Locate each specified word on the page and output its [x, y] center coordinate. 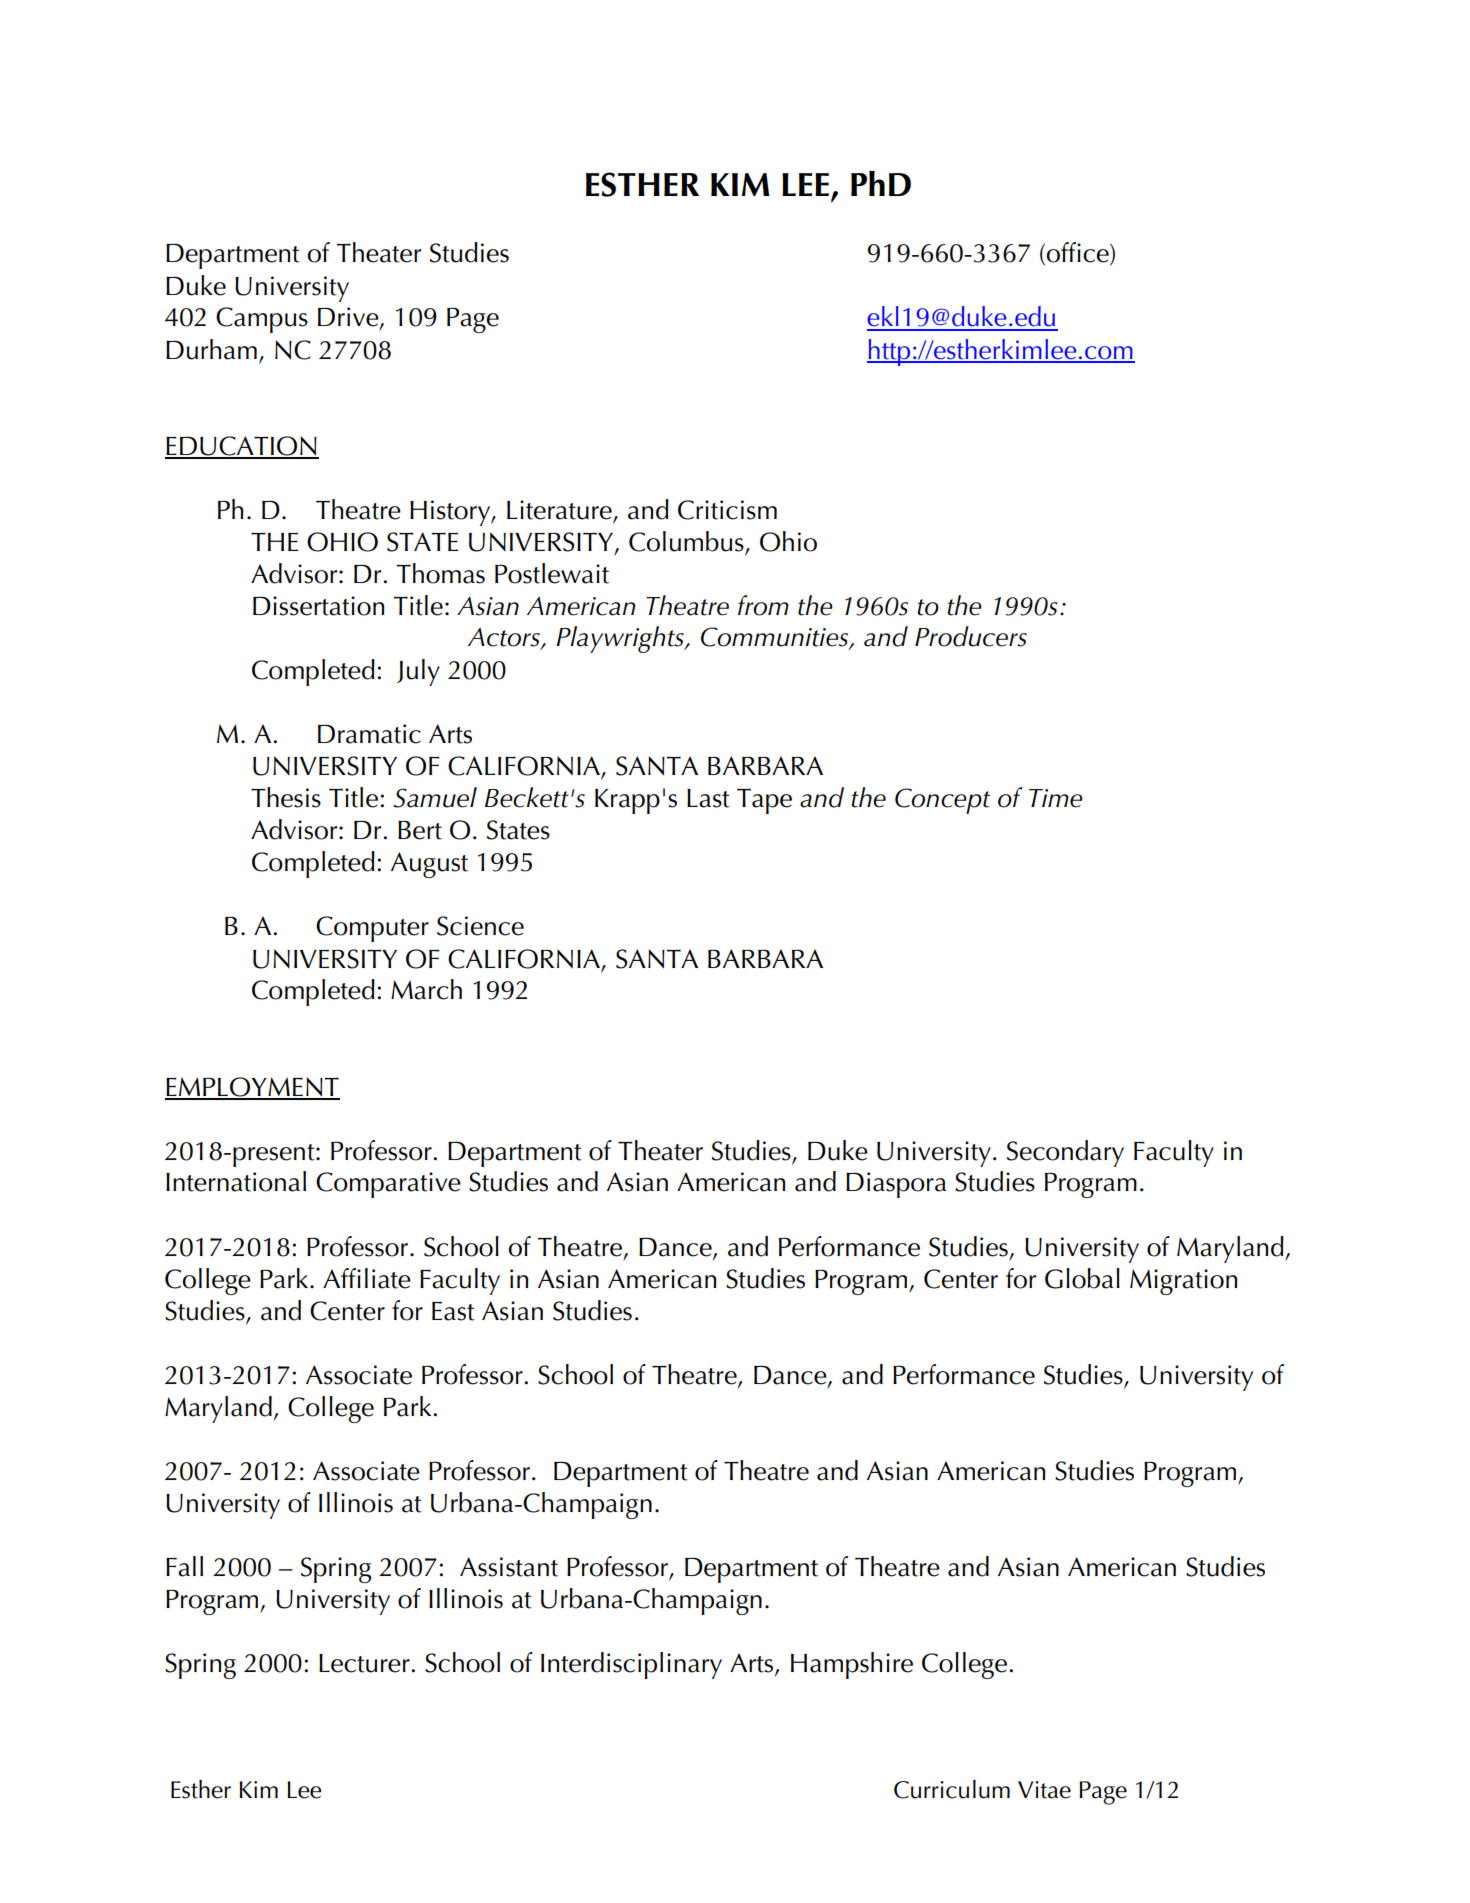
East [453, 1311]
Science [480, 926]
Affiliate [367, 1278]
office [1079, 253]
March [426, 989]
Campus [262, 320]
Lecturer [365, 1663]
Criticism [727, 510]
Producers [971, 636]
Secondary [1065, 1153]
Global [1082, 1278]
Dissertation [318, 606]
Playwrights [621, 639]
